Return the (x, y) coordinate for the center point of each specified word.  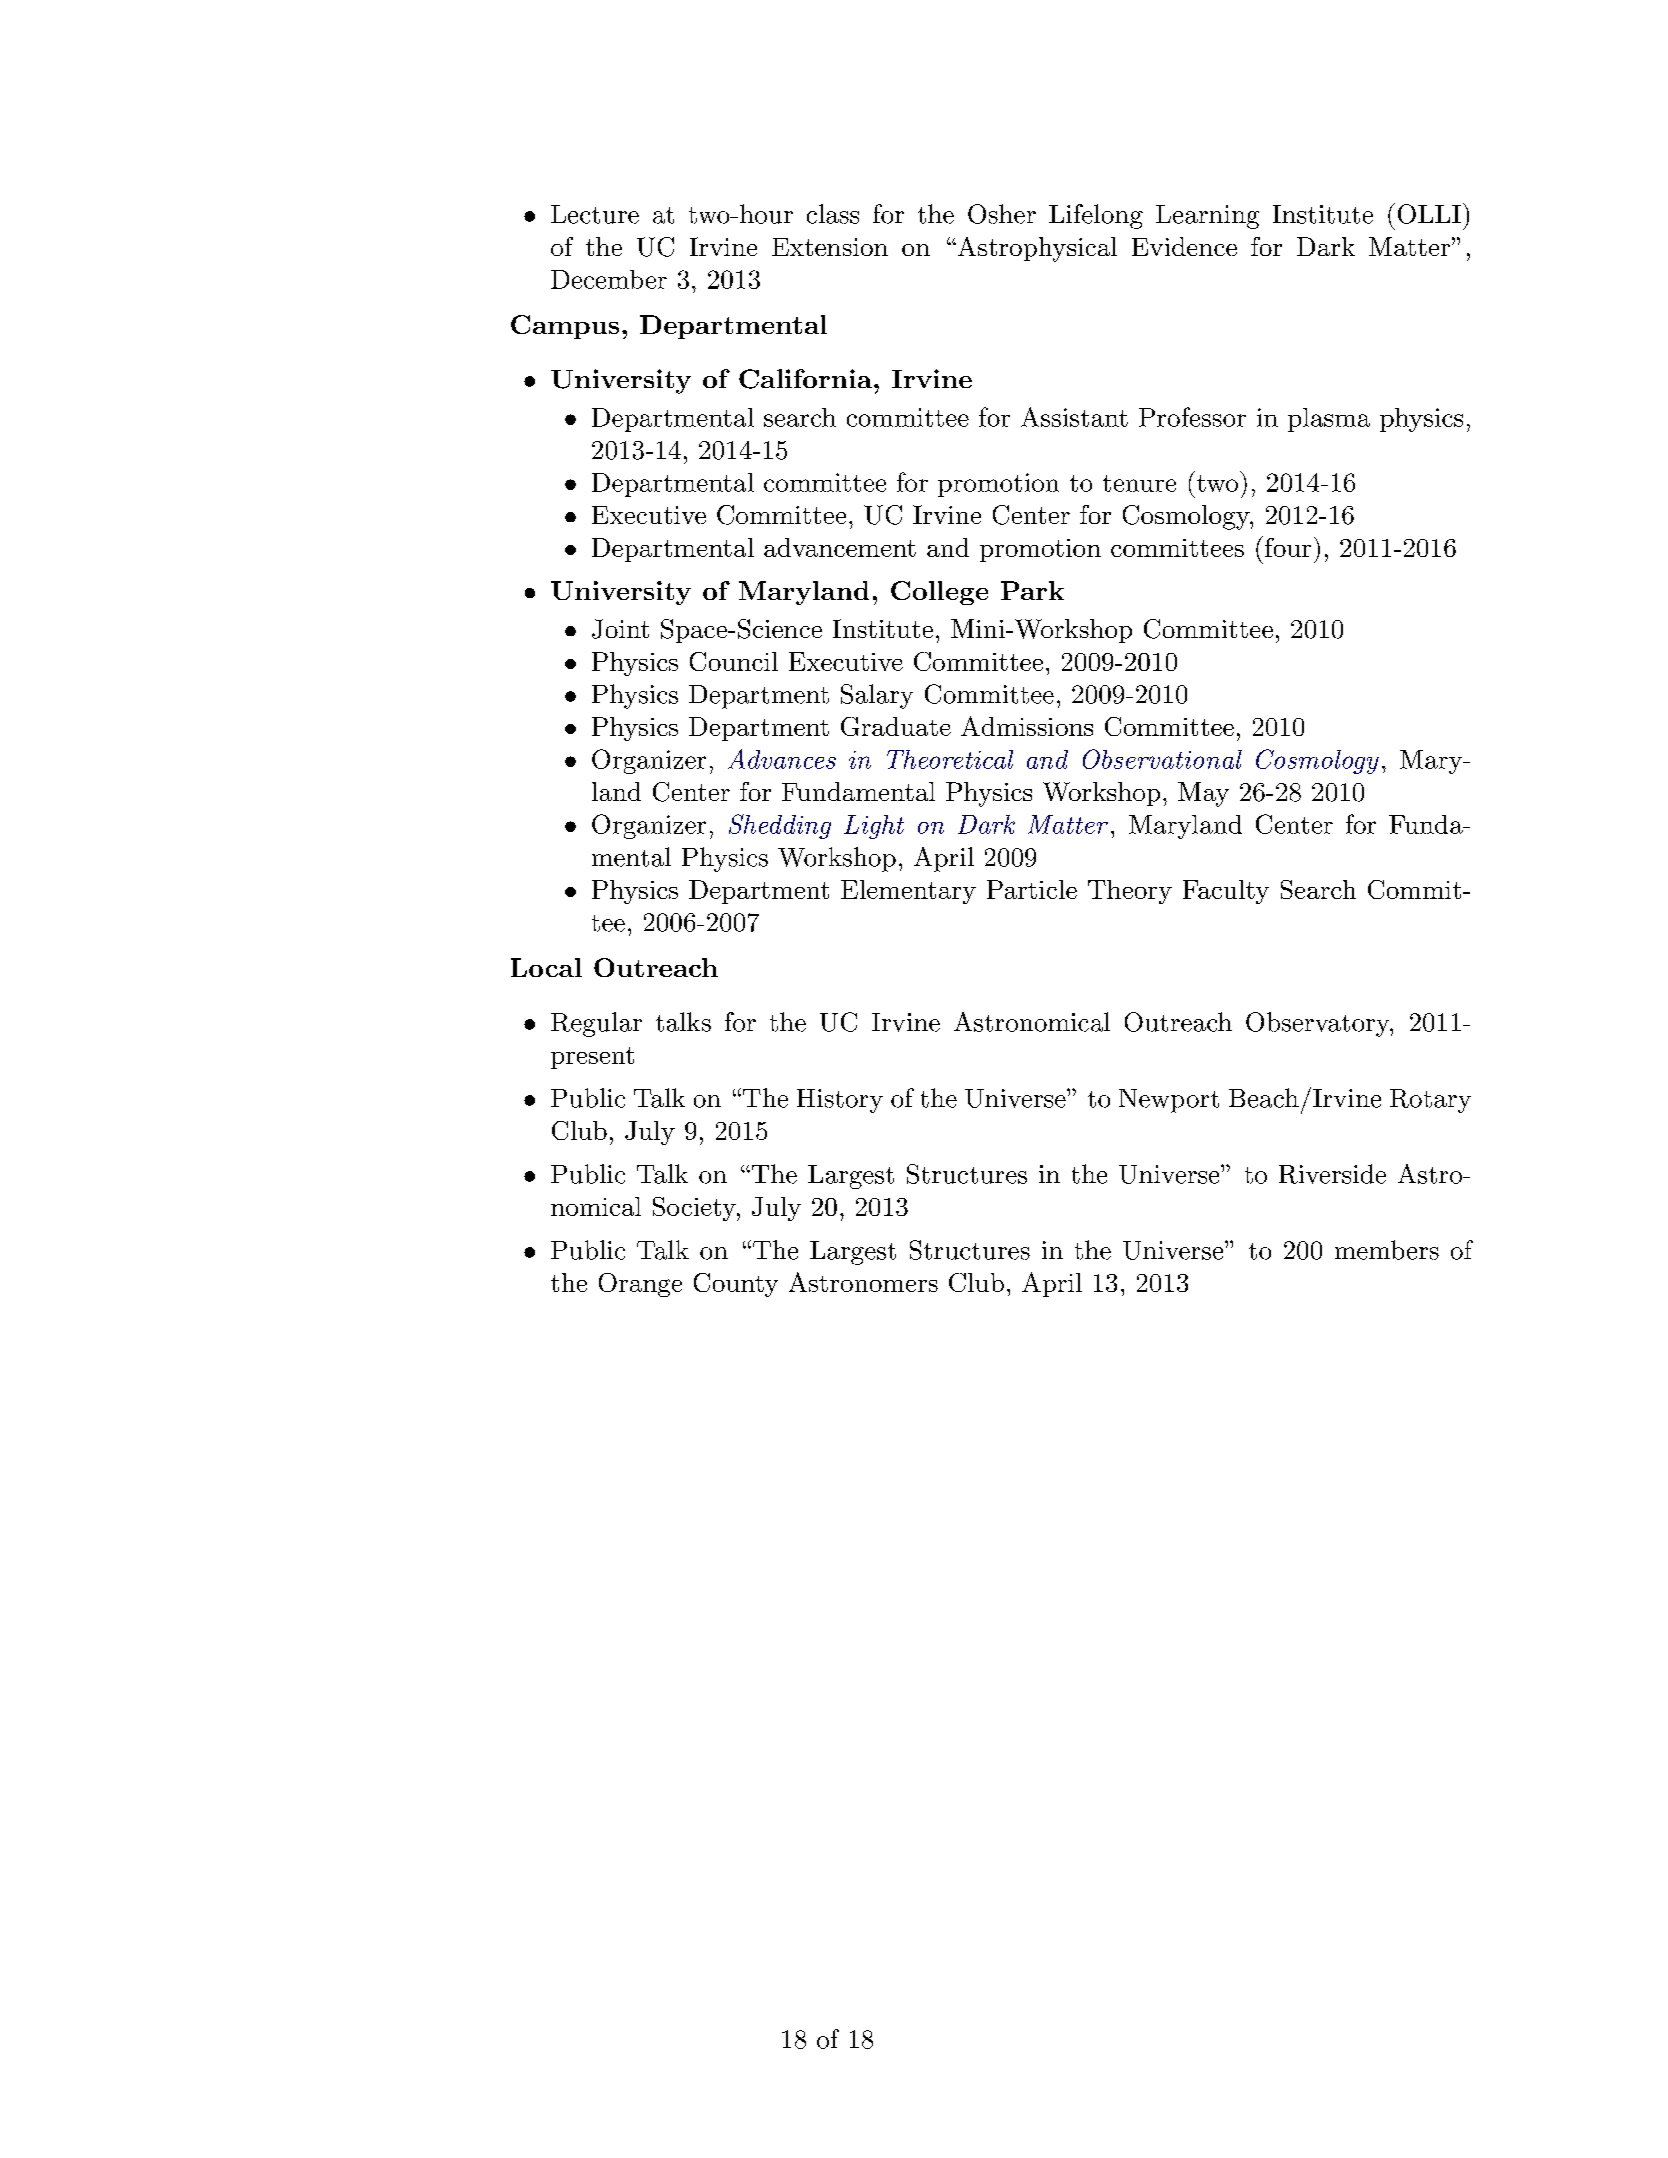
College (939, 593)
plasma (1329, 420)
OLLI (1429, 214)
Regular (596, 1024)
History (840, 1101)
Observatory (1318, 1024)
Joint (620, 629)
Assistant (1074, 417)
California (805, 379)
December (609, 279)
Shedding (780, 826)
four (1286, 546)
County (736, 1285)
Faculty (1226, 892)
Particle (1032, 889)
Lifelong (1096, 216)
